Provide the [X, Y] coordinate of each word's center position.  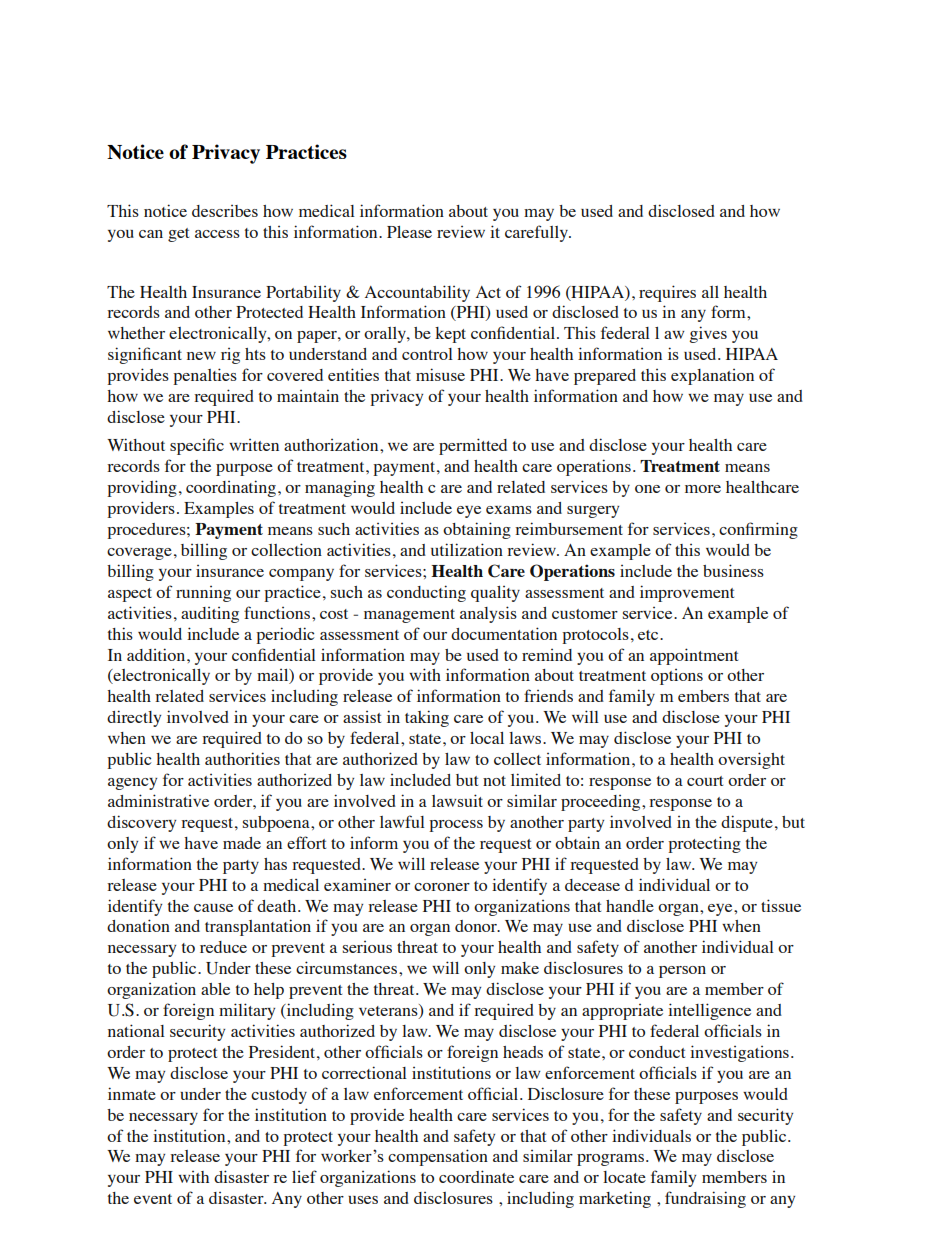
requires [667, 293]
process [456, 826]
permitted [473, 446]
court [705, 781]
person [682, 972]
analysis [488, 614]
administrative [158, 800]
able [215, 989]
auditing [210, 615]
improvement [687, 593]
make [520, 968]
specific [197, 446]
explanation [712, 377]
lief [304, 1176]
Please [409, 232]
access [217, 234]
